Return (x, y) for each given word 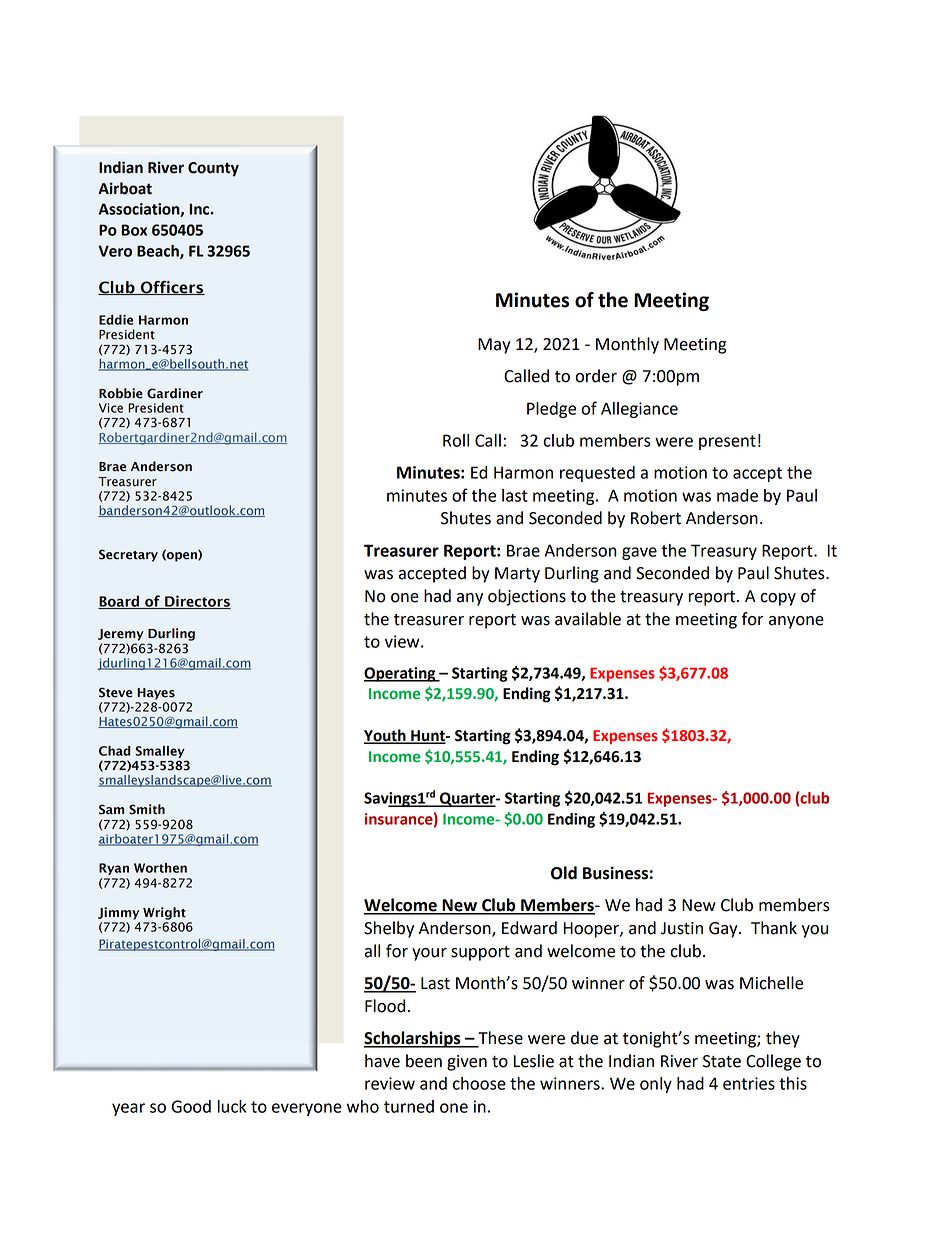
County (213, 169)
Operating (401, 674)
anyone (796, 622)
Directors (197, 602)
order (596, 376)
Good (191, 1106)
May (494, 346)
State (722, 1061)
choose (479, 1083)
